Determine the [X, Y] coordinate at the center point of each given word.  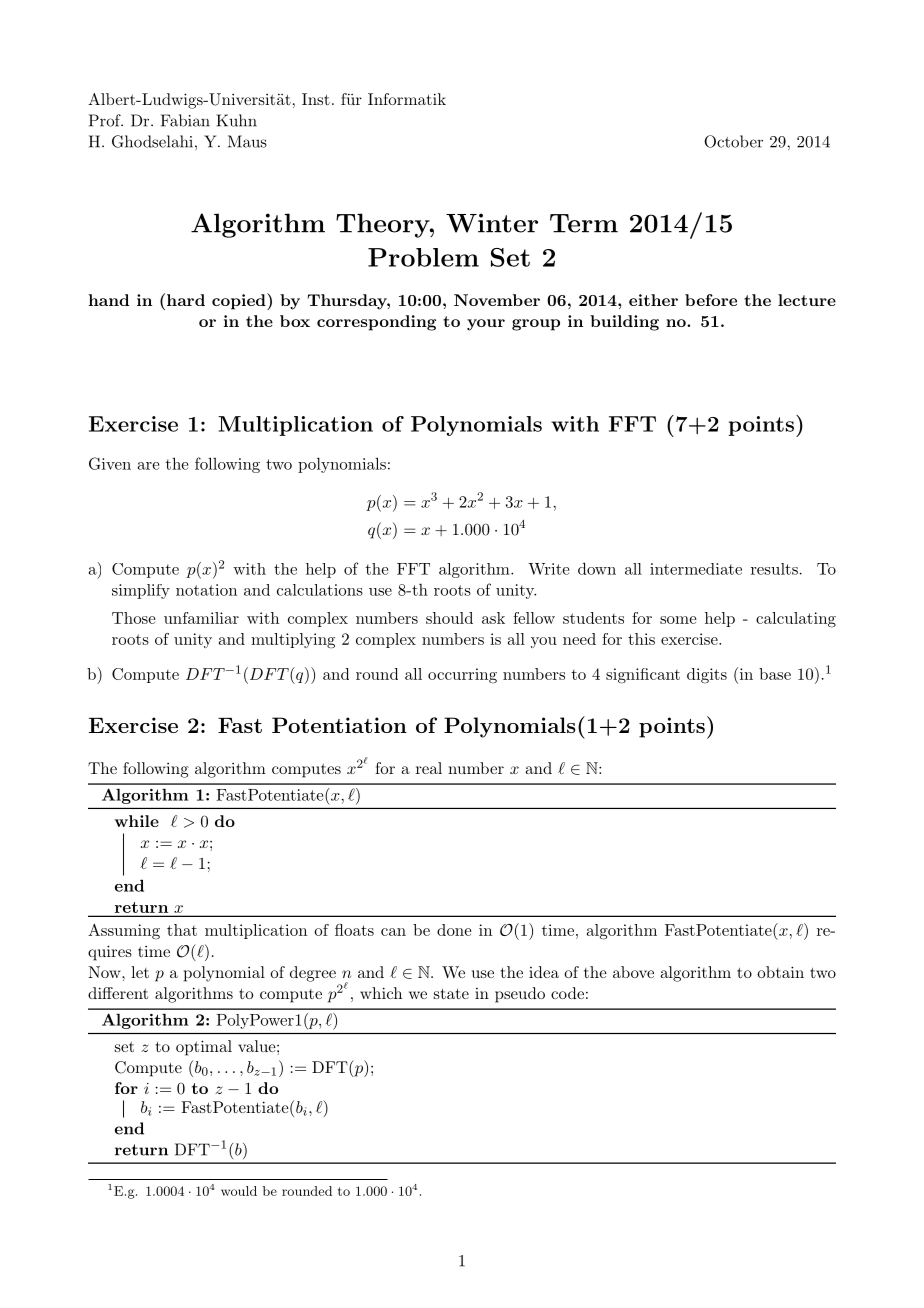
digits [707, 676]
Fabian [185, 120]
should [449, 618]
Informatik [407, 99]
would [239, 1191]
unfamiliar [201, 618]
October [733, 141]
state [451, 993]
